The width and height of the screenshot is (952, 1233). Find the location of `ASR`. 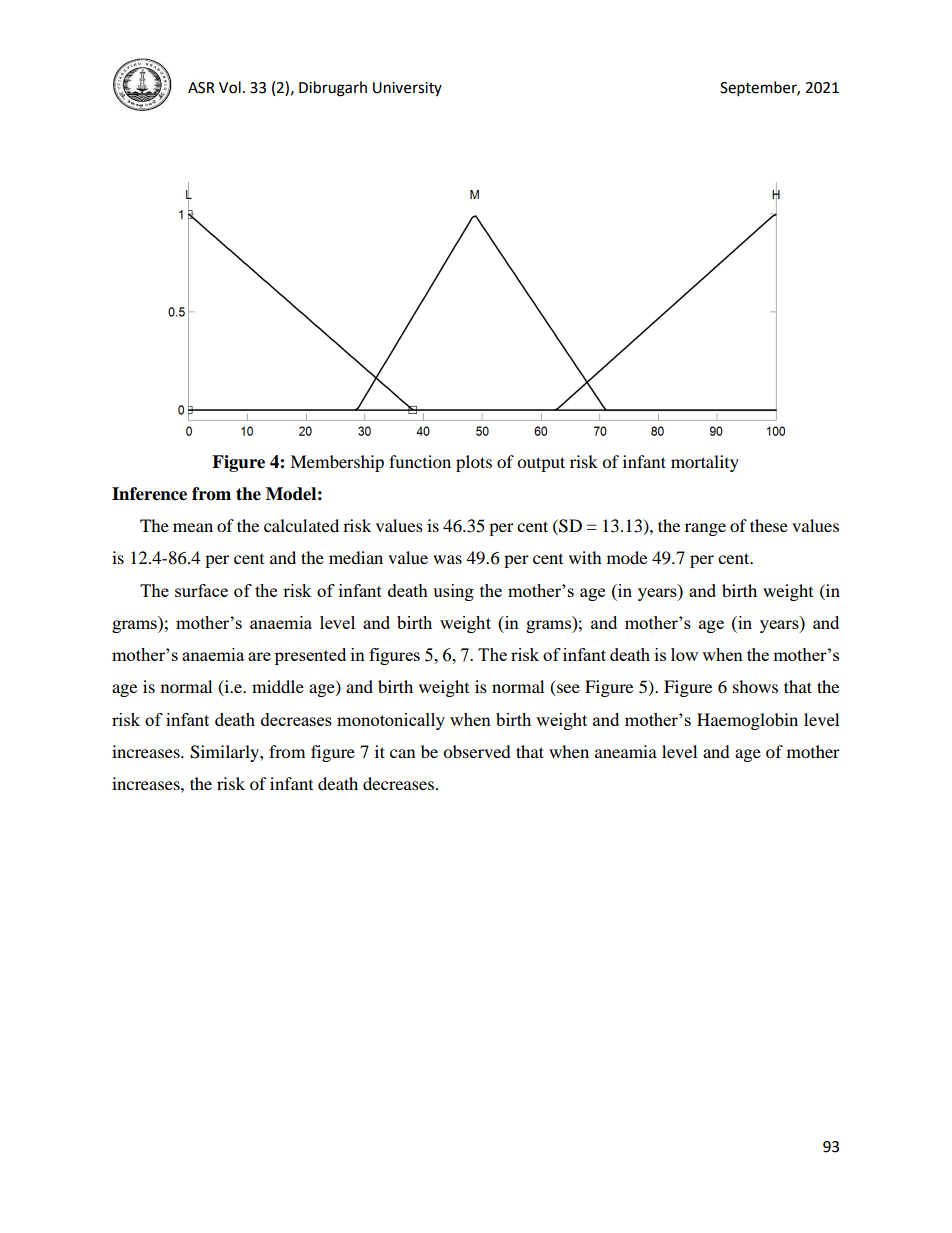

ASR is located at coordinates (201, 88).
